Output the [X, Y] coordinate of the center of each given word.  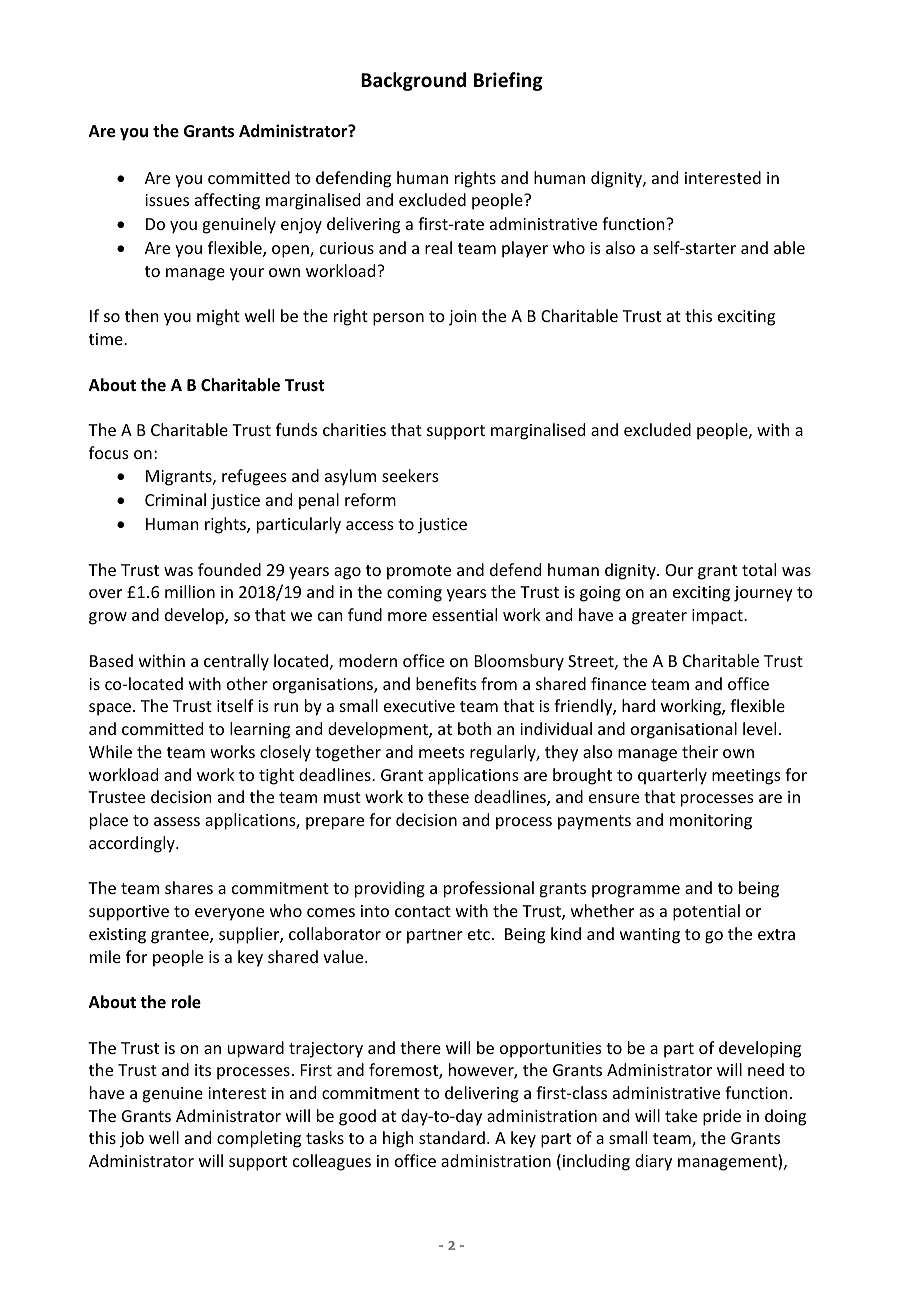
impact [718, 617]
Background [413, 81]
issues [167, 200]
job [132, 1139]
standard [452, 1137]
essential [464, 614]
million [190, 591]
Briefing [508, 81]
